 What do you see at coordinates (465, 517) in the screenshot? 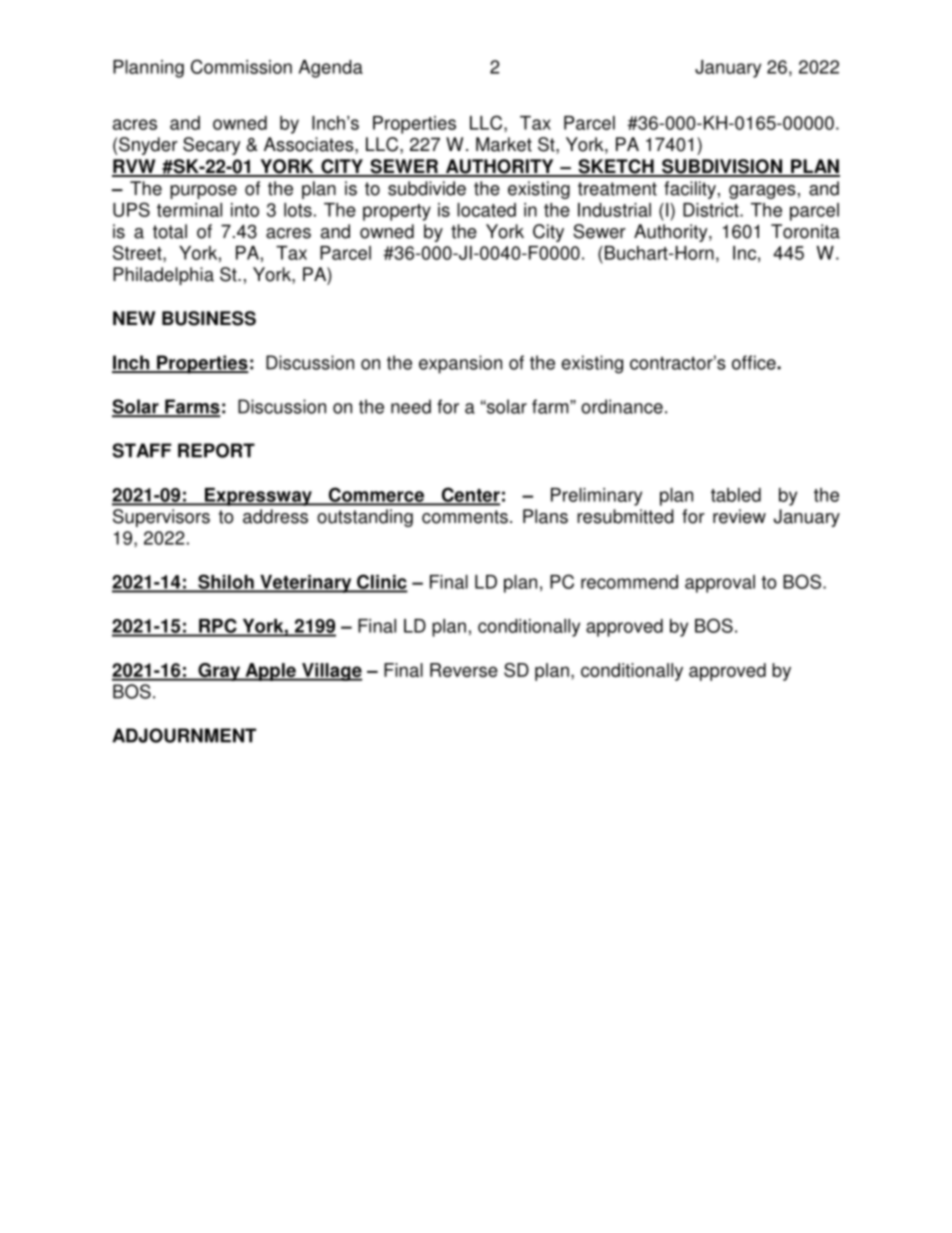
I see `comments` at bounding box center [465, 517].
